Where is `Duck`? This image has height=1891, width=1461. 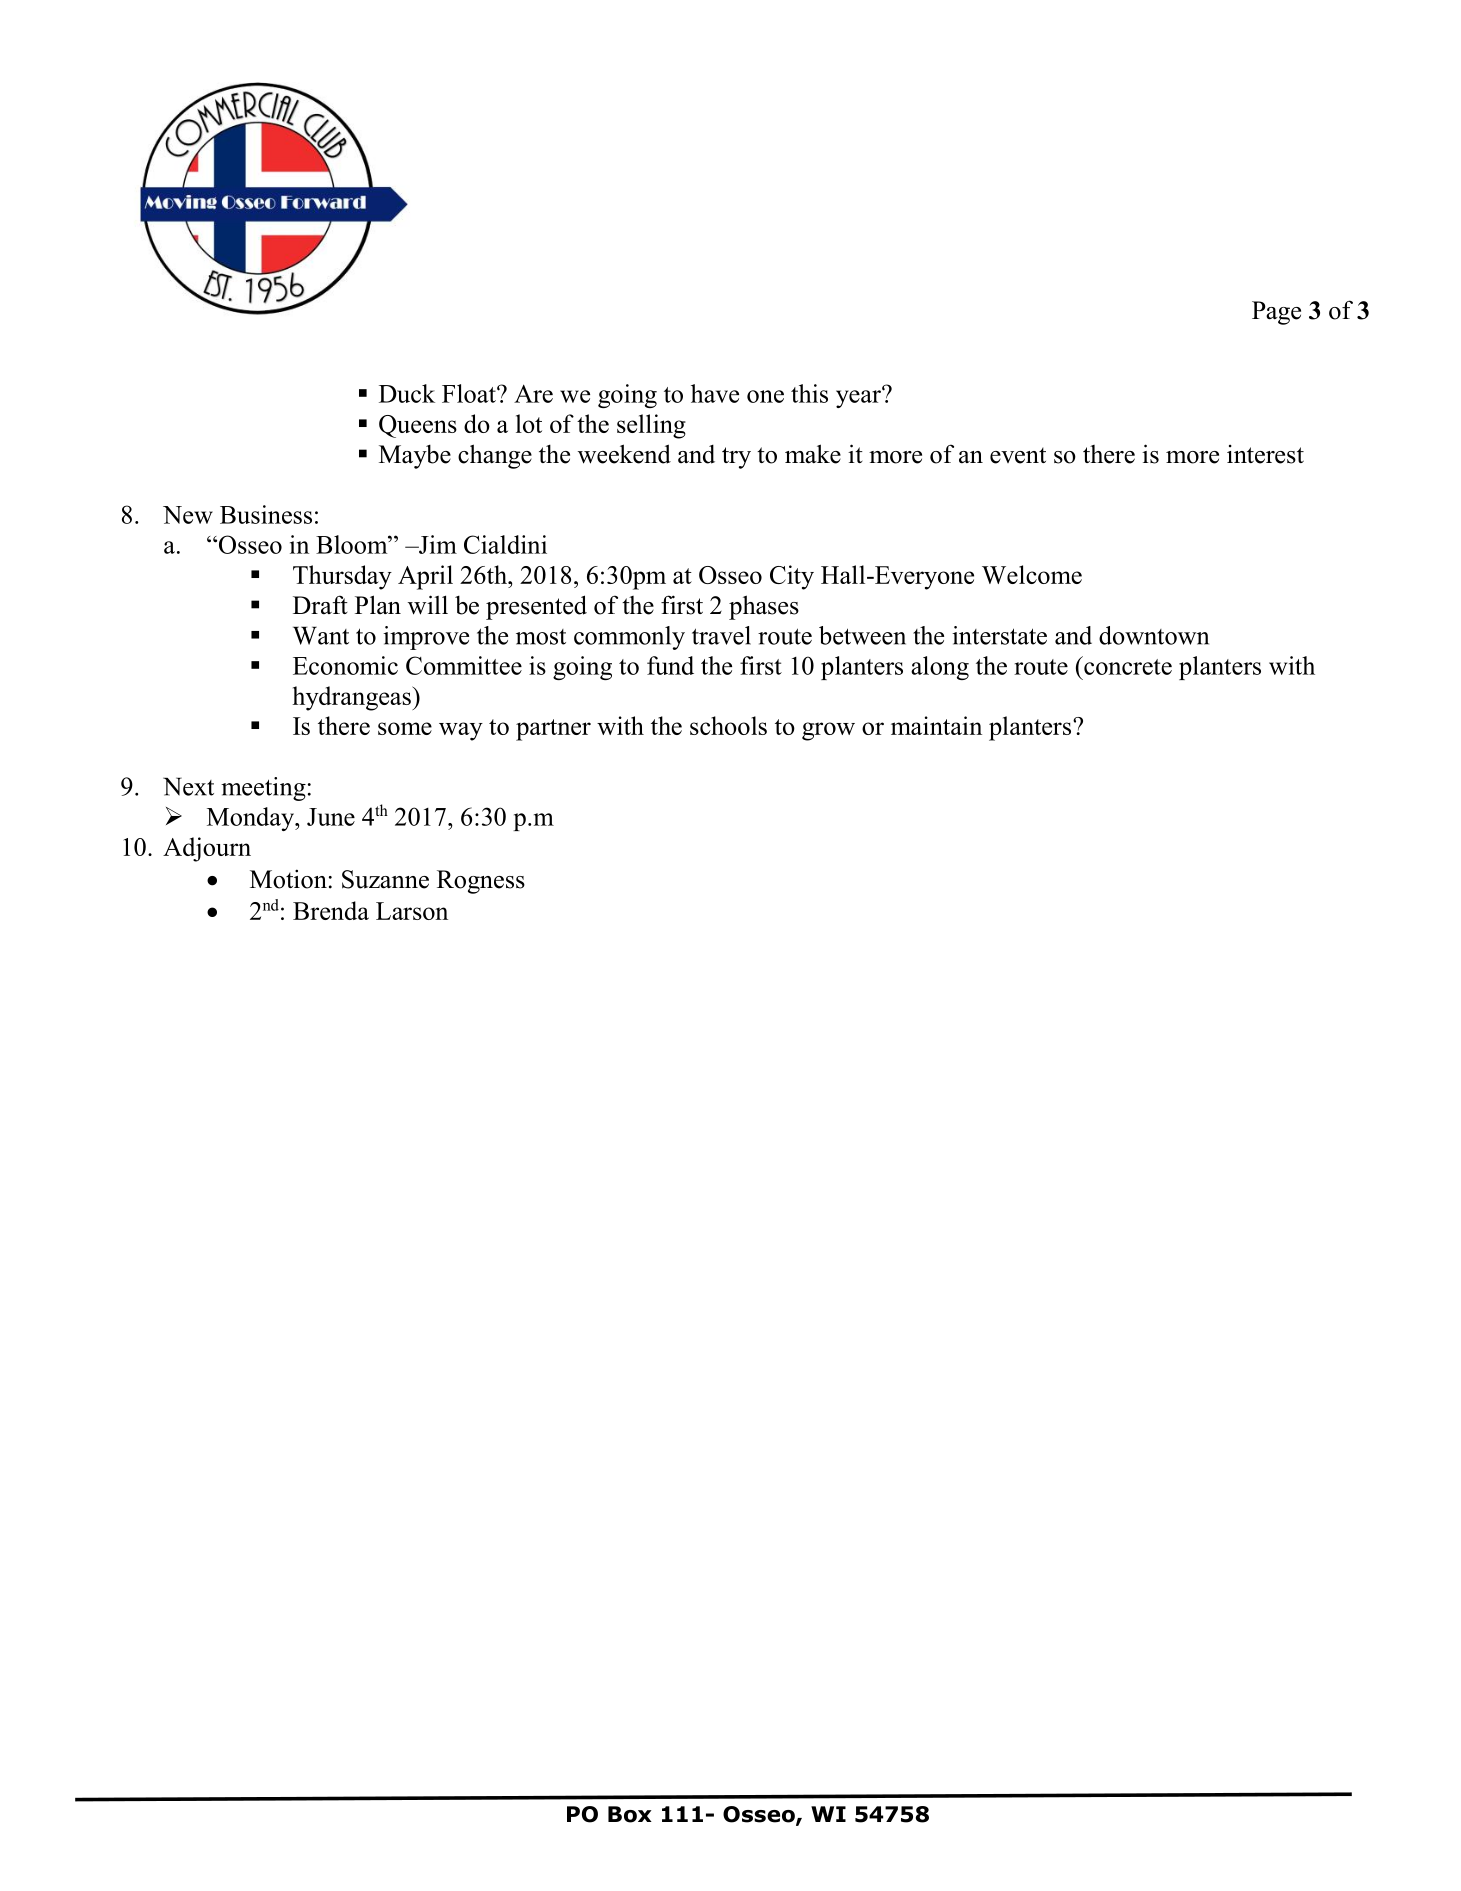
Duck is located at coordinates (407, 393).
